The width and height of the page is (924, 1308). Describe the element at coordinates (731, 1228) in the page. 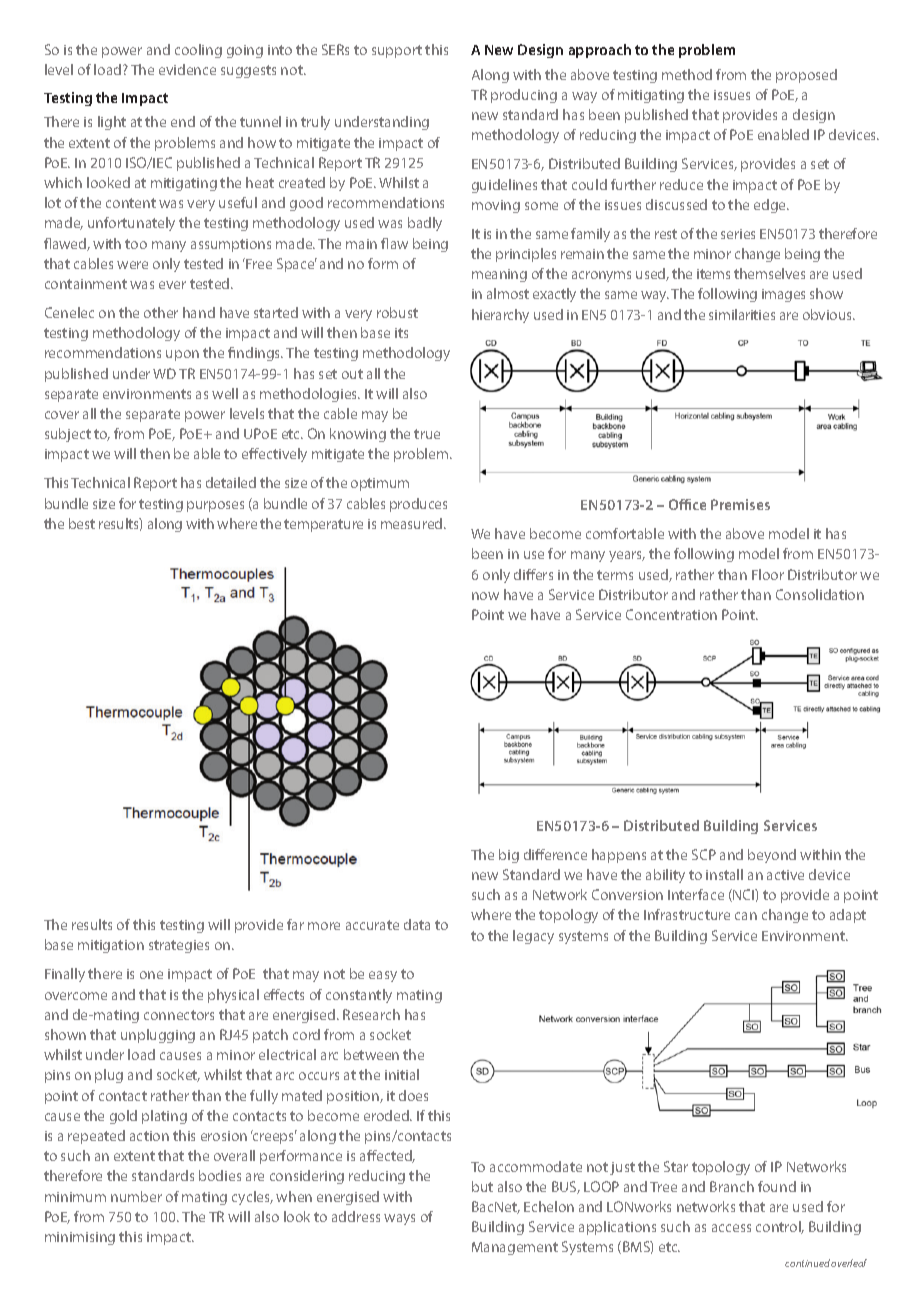

I see `access` at that location.
